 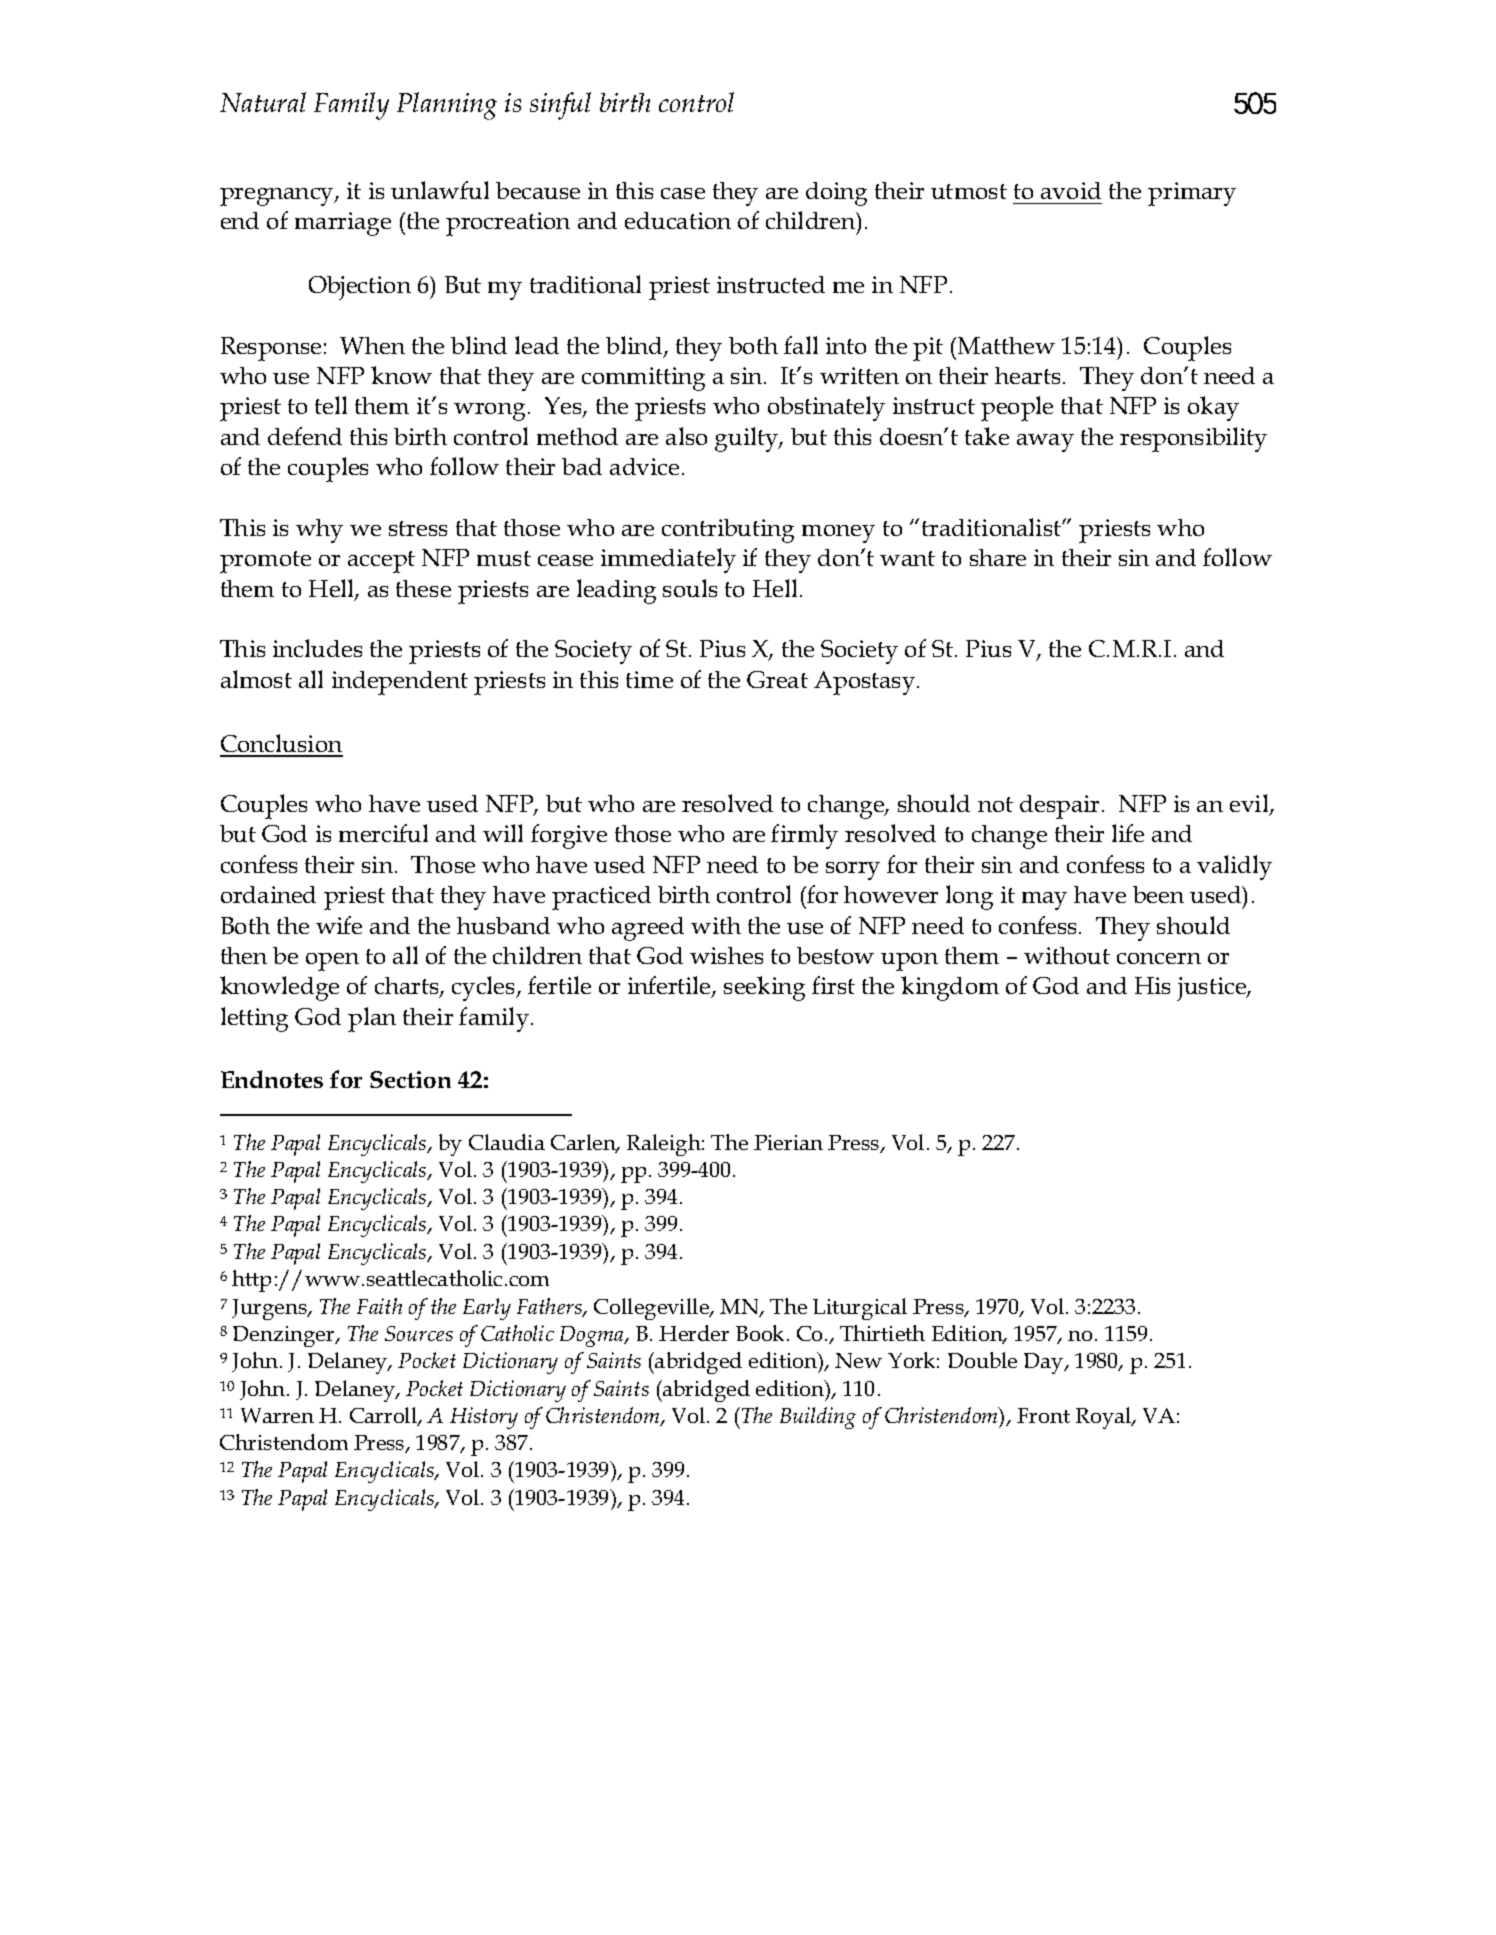 I want to click on tell, so click(x=331, y=405).
